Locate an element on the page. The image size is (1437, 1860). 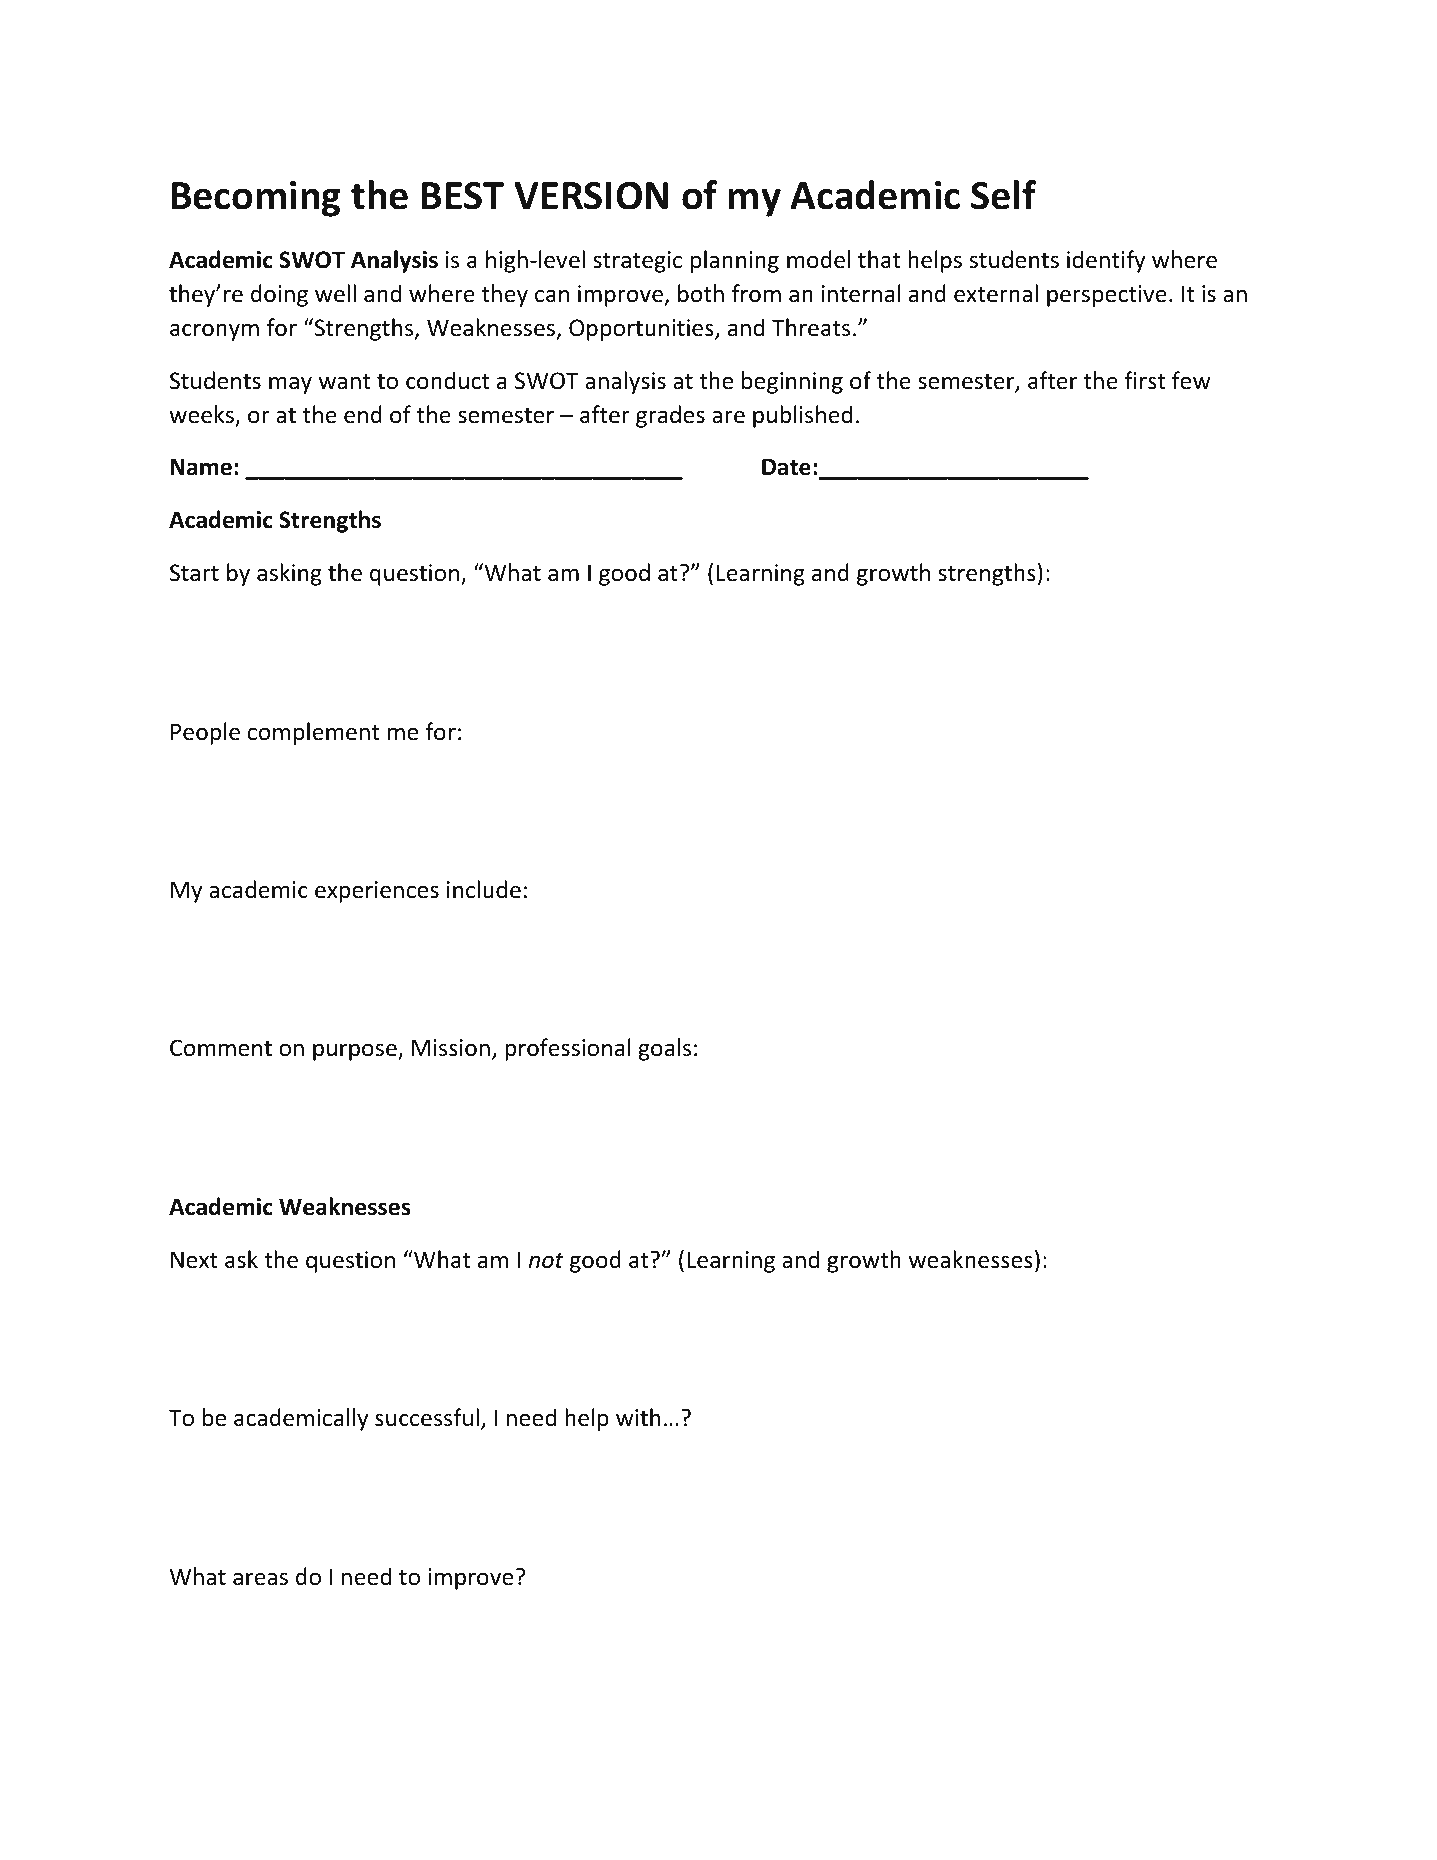
identify is located at coordinates (1106, 261).
